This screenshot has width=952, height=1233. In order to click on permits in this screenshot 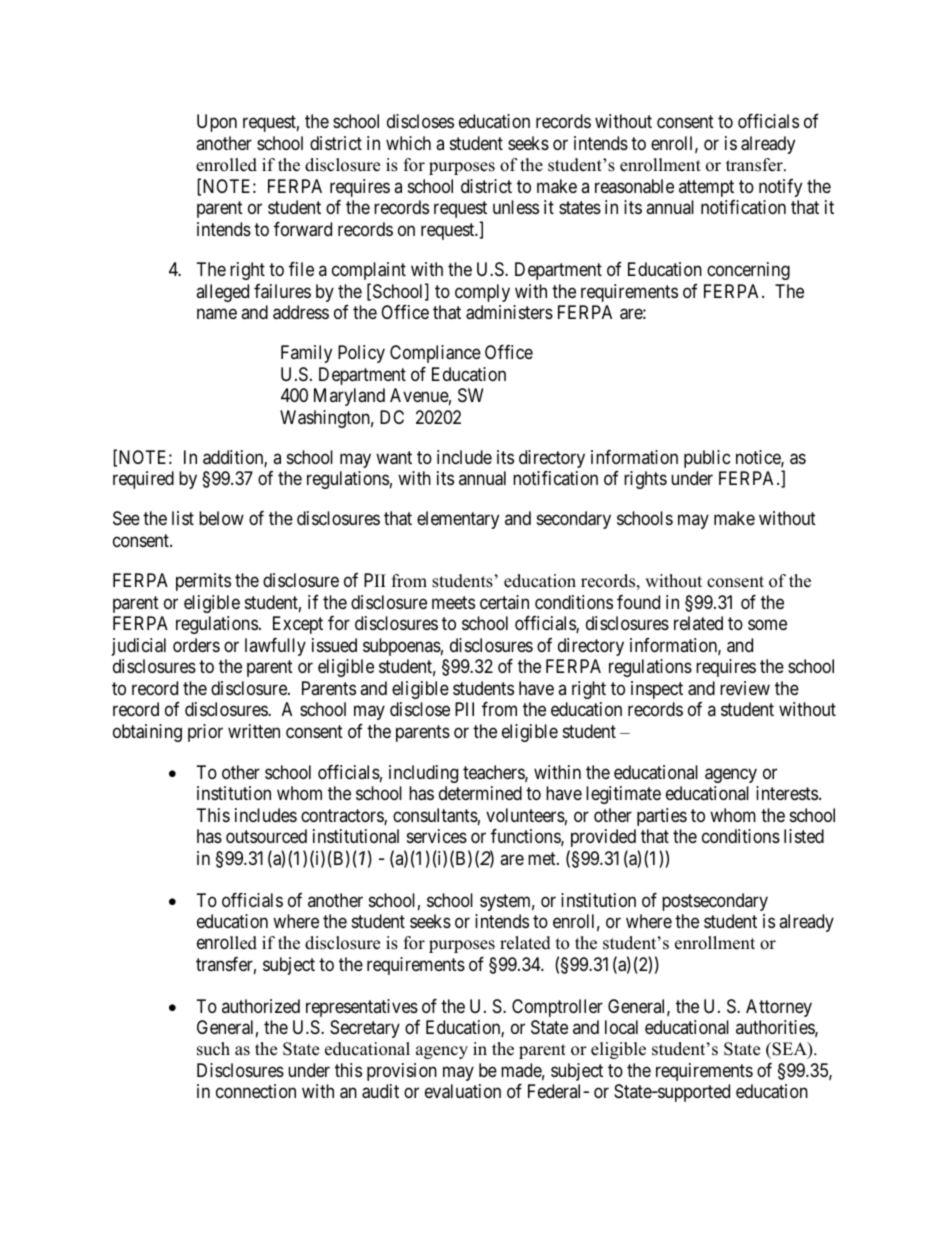, I will do `click(203, 582)`.
